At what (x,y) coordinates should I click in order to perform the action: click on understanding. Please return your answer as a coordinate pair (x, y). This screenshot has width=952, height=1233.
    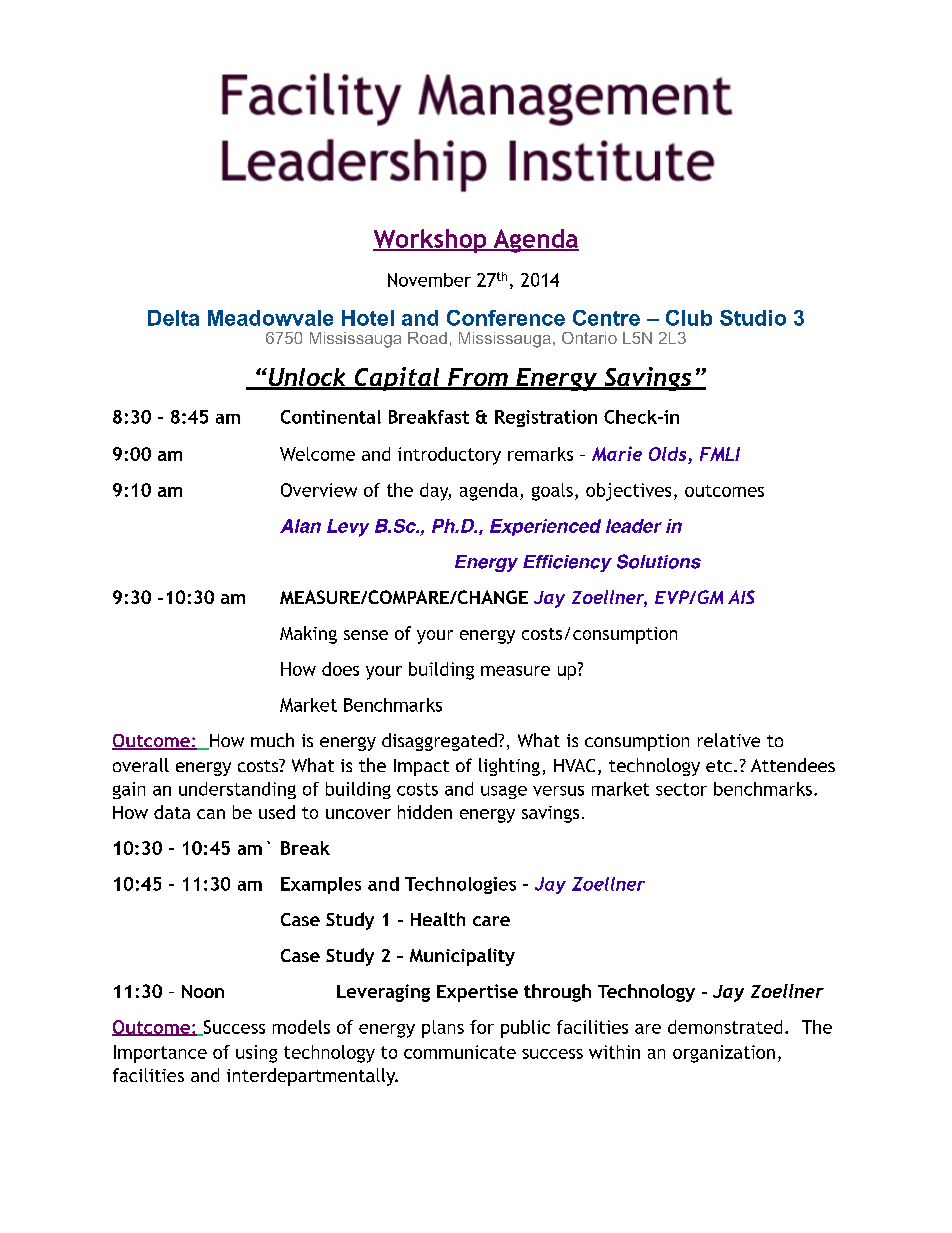
    Looking at the image, I should click on (237, 790).
